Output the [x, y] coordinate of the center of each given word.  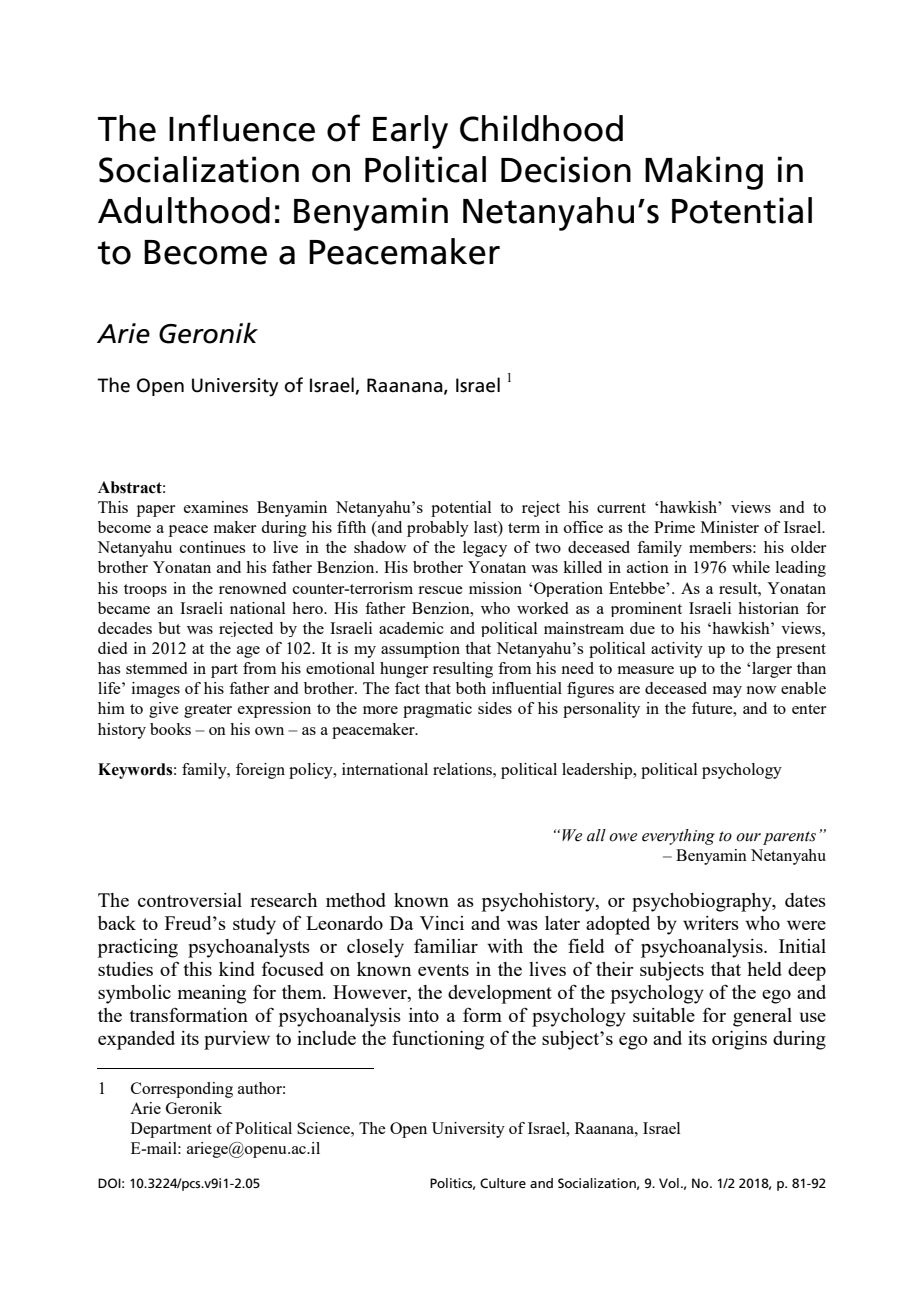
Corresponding [182, 1090]
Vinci [442, 923]
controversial [190, 900]
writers [711, 923]
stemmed [156, 668]
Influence [242, 128]
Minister [730, 527]
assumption [420, 650]
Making [704, 173]
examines [216, 507]
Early [410, 132]
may [727, 692]
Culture [503, 1183]
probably [438, 529]
